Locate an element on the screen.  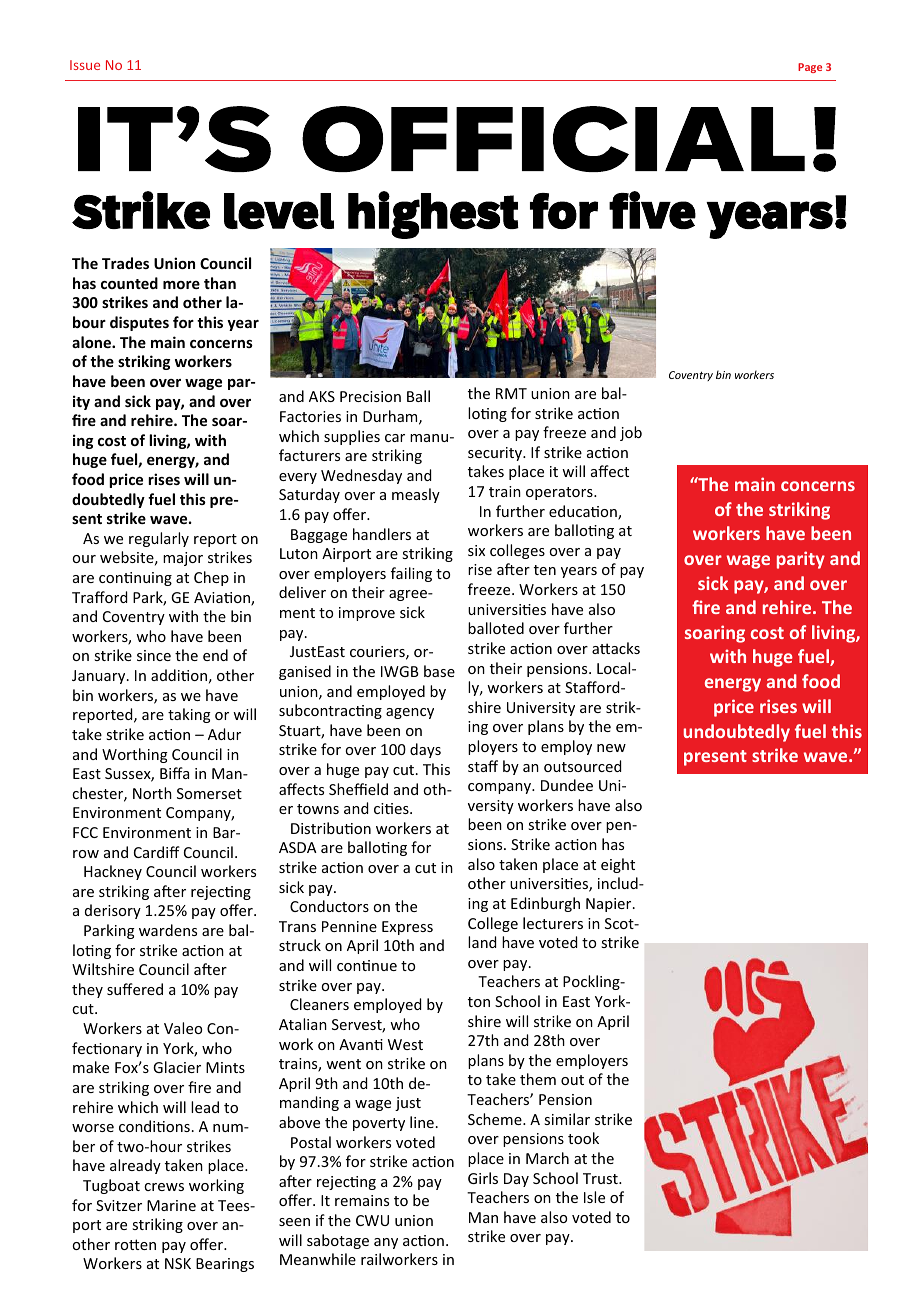
measly is located at coordinates (416, 495).
